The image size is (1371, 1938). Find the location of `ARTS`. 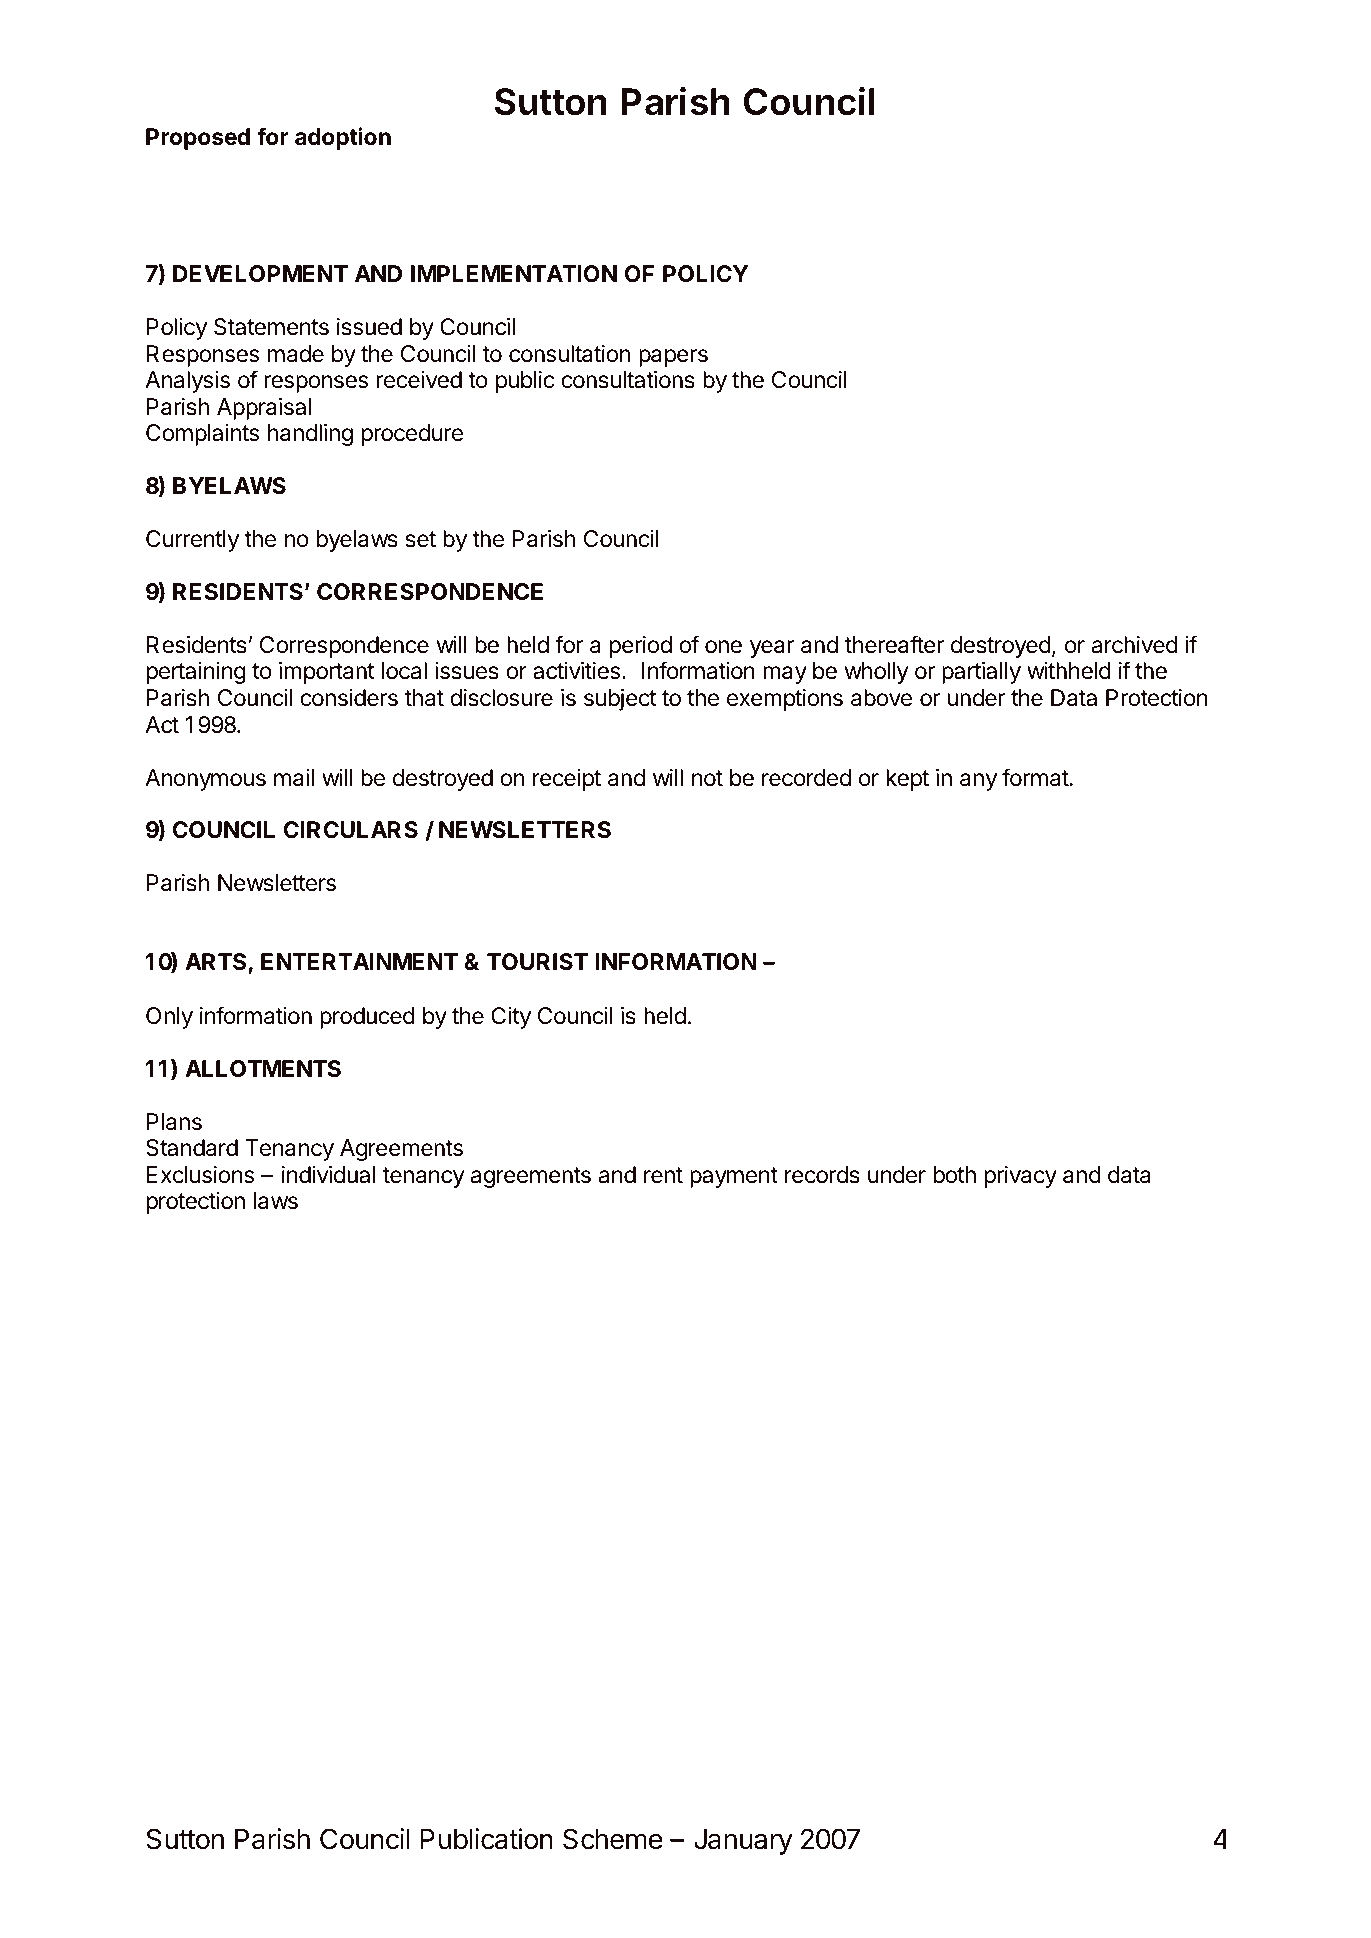

ARTS is located at coordinates (217, 963).
